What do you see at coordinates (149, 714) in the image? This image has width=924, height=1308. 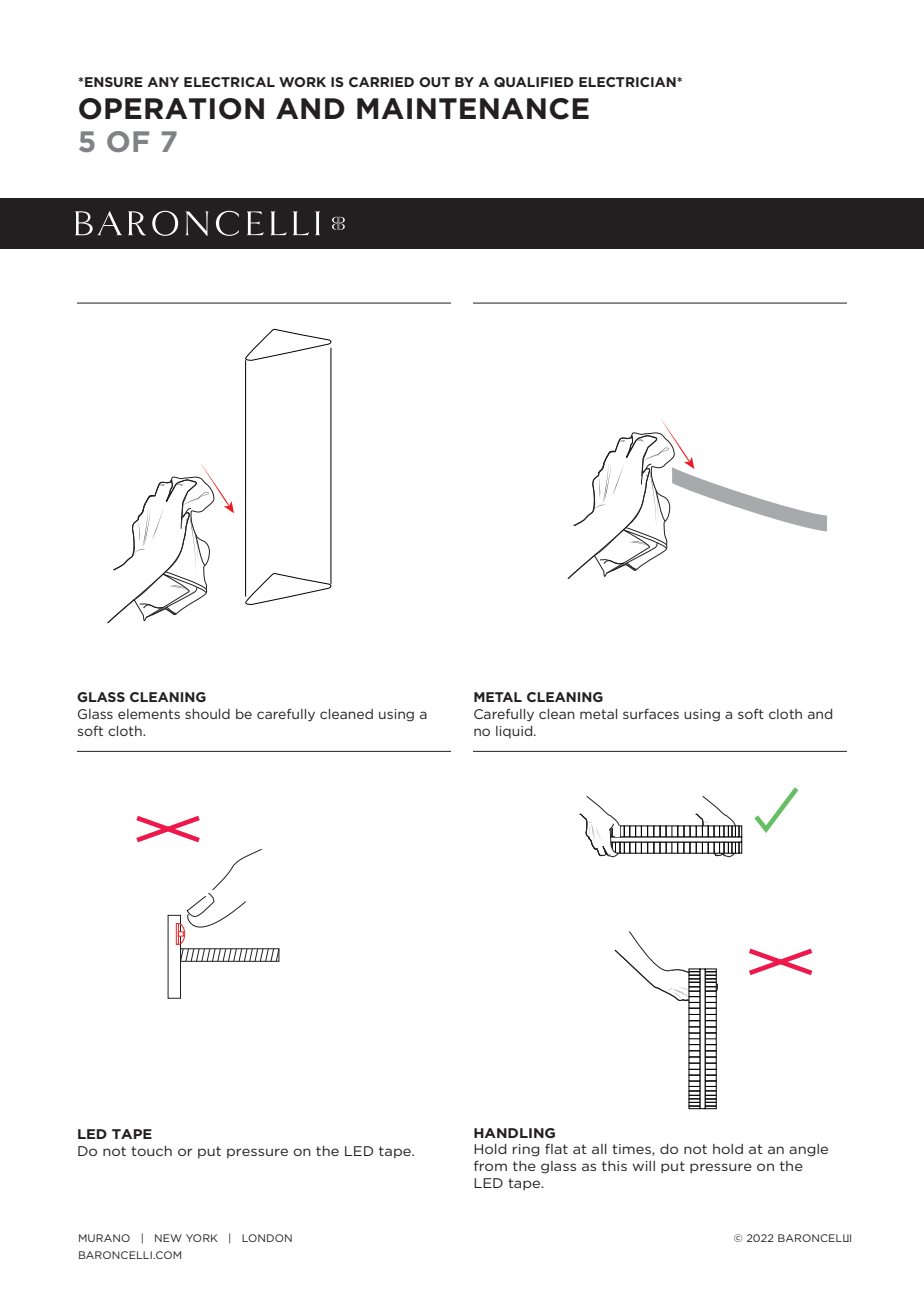 I see `elements` at bounding box center [149, 714].
